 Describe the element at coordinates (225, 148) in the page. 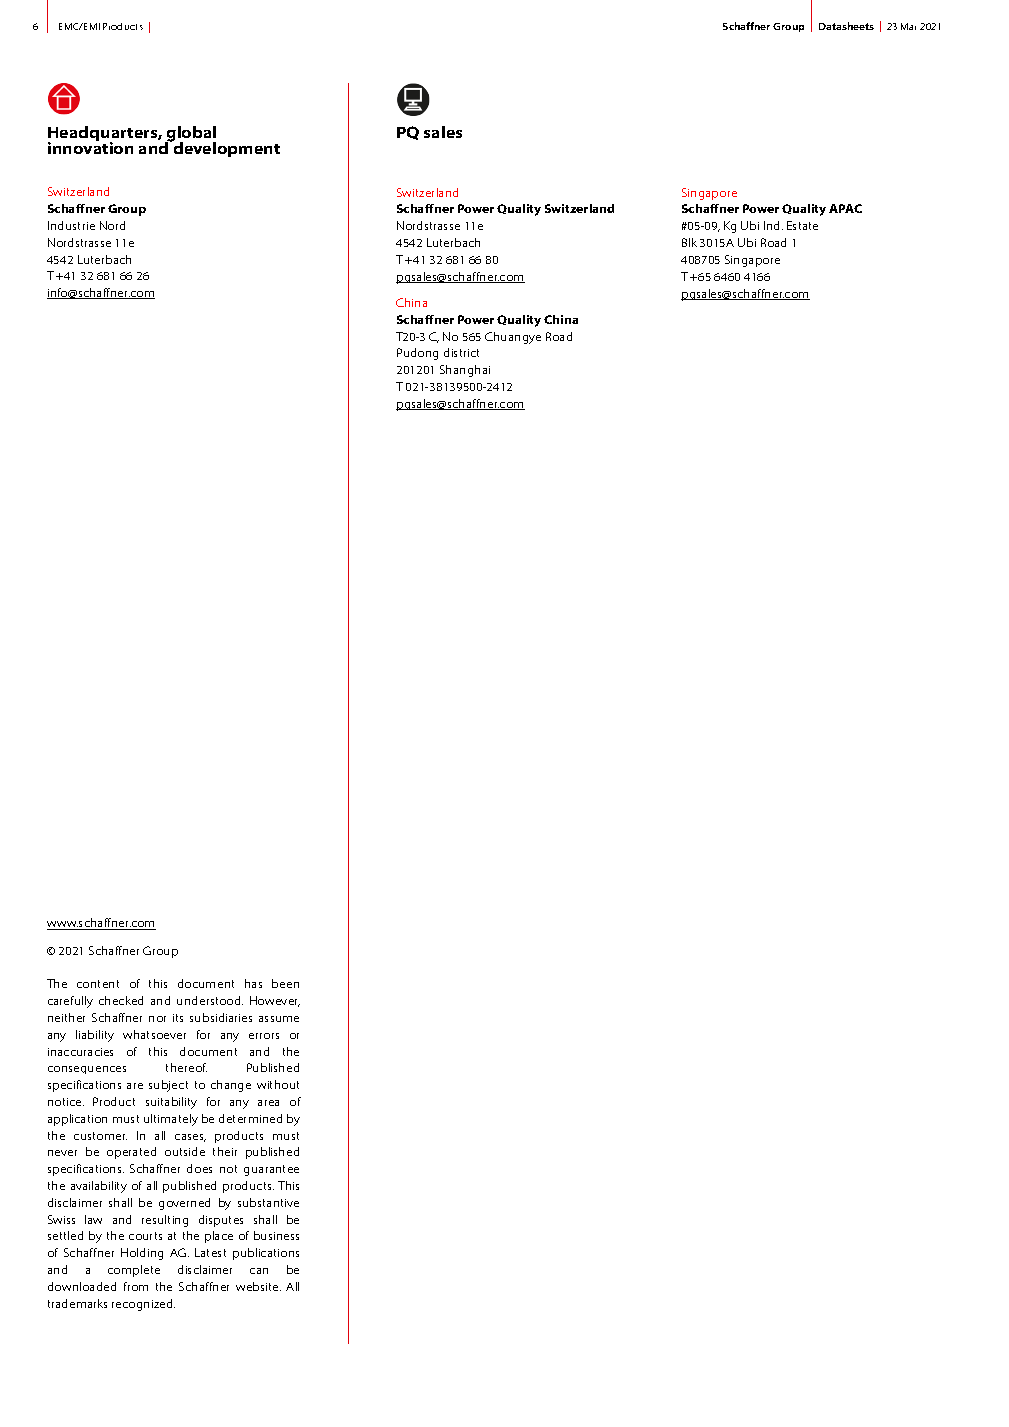

I see `development` at that location.
